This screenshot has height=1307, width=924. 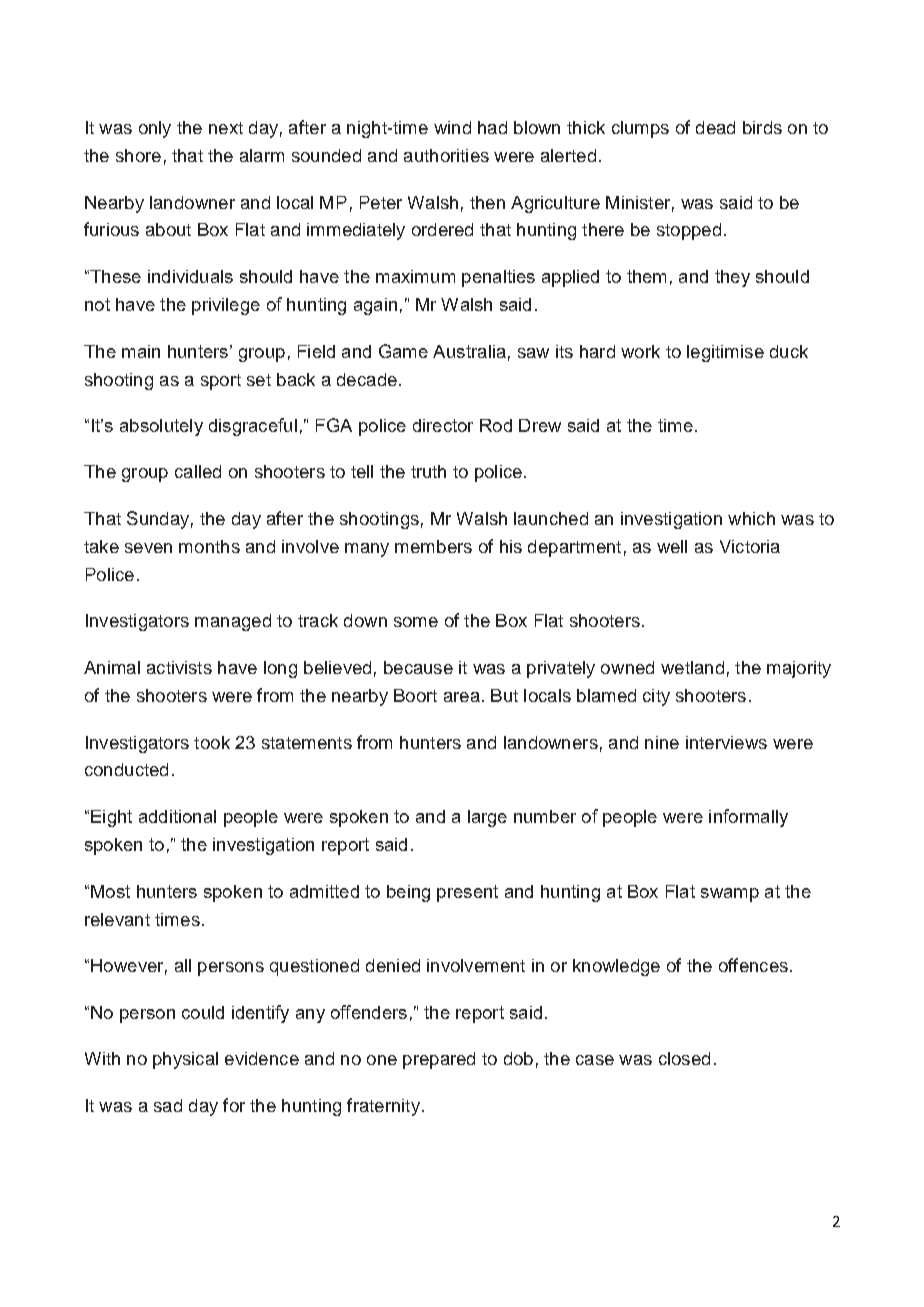 I want to click on closed, so click(x=684, y=1058).
